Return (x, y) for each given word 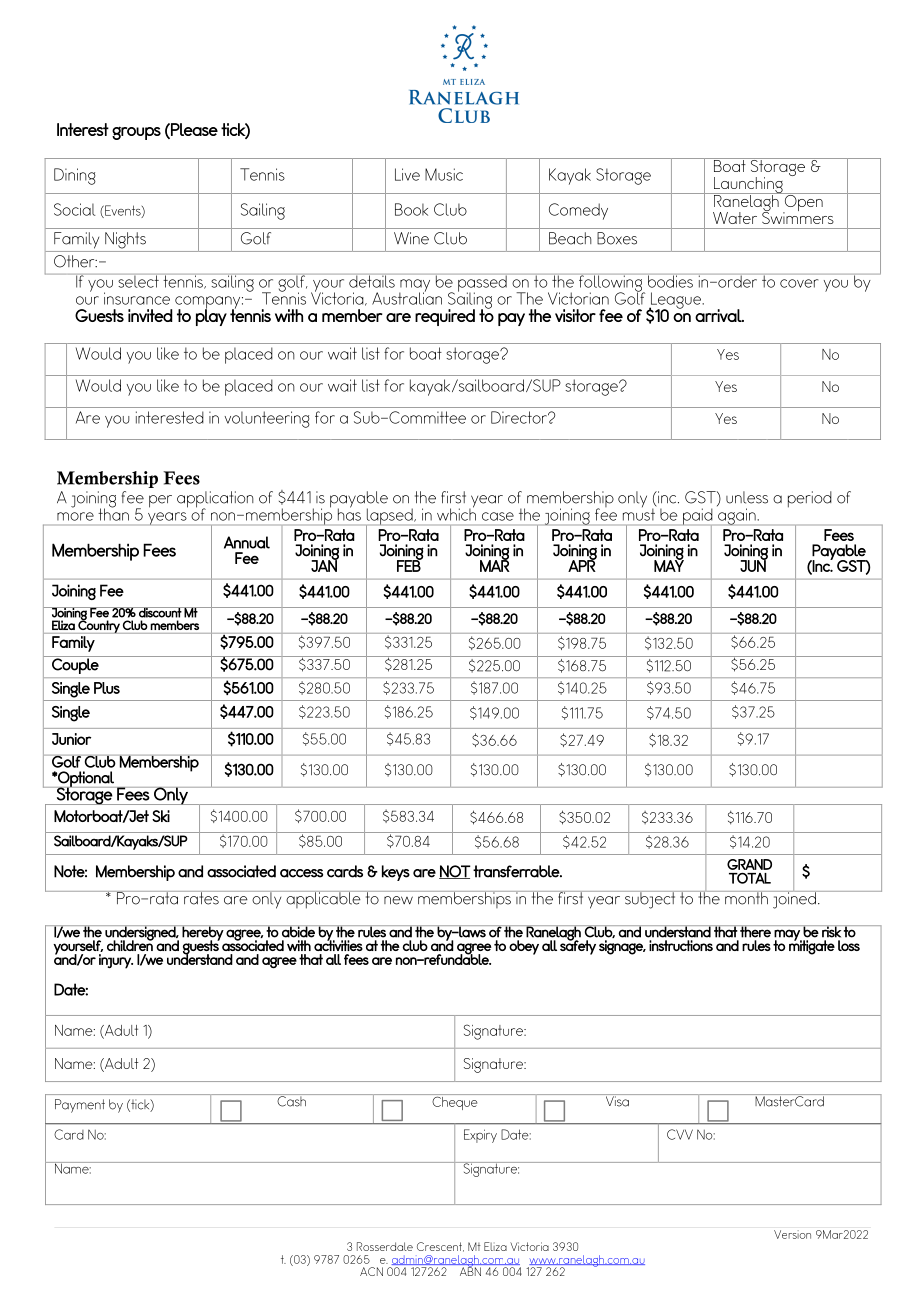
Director (520, 417)
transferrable (517, 871)
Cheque (455, 1102)
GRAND (749, 864)
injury (116, 961)
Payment (80, 1106)
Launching (748, 186)
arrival (719, 315)
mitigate (812, 946)
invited (150, 315)
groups (136, 133)
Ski (161, 816)
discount (160, 612)
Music (444, 174)
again (738, 516)
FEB (409, 565)
